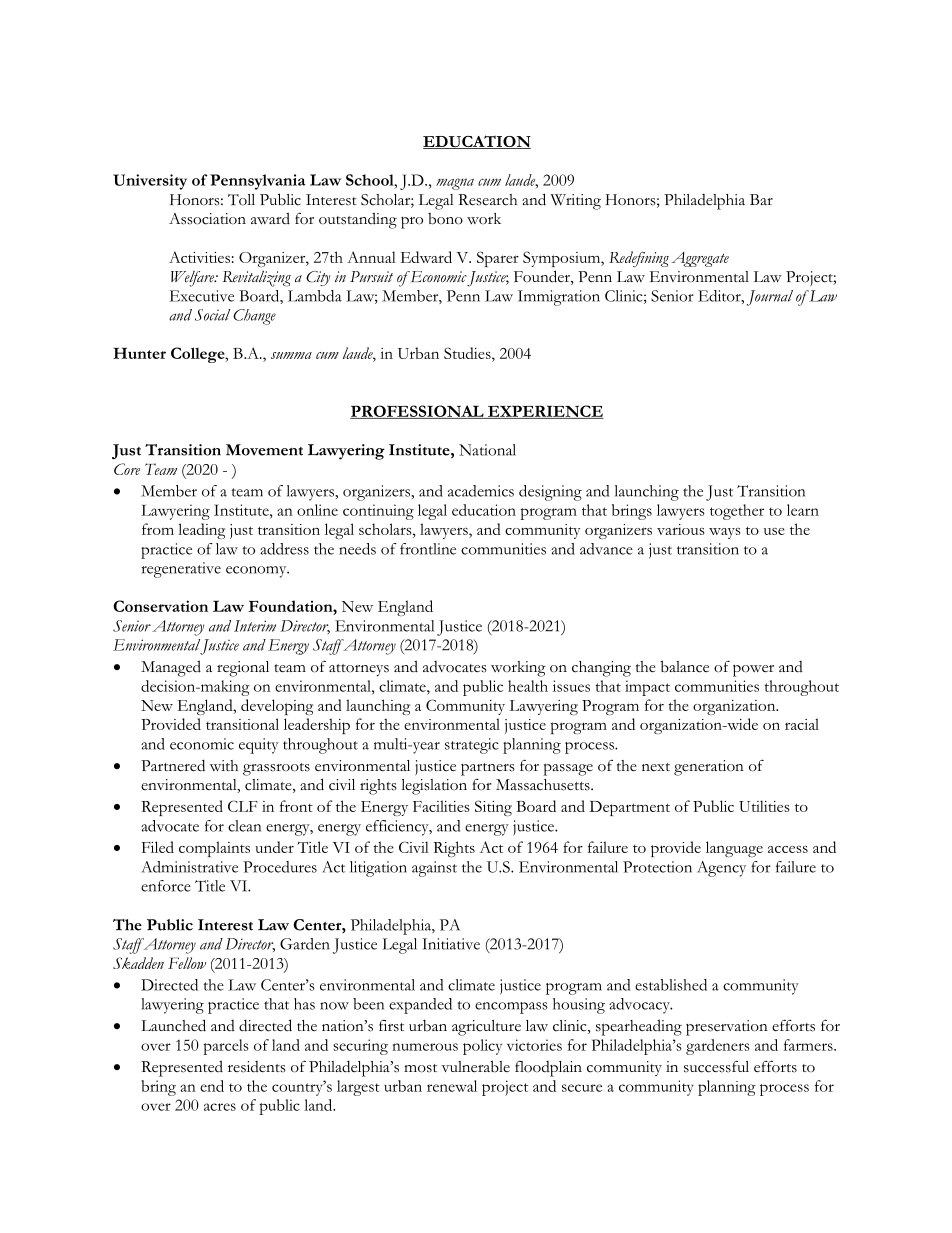 The width and height of the image is (952, 1233). Describe the element at coordinates (487, 200) in the image. I see `Research` at that location.
